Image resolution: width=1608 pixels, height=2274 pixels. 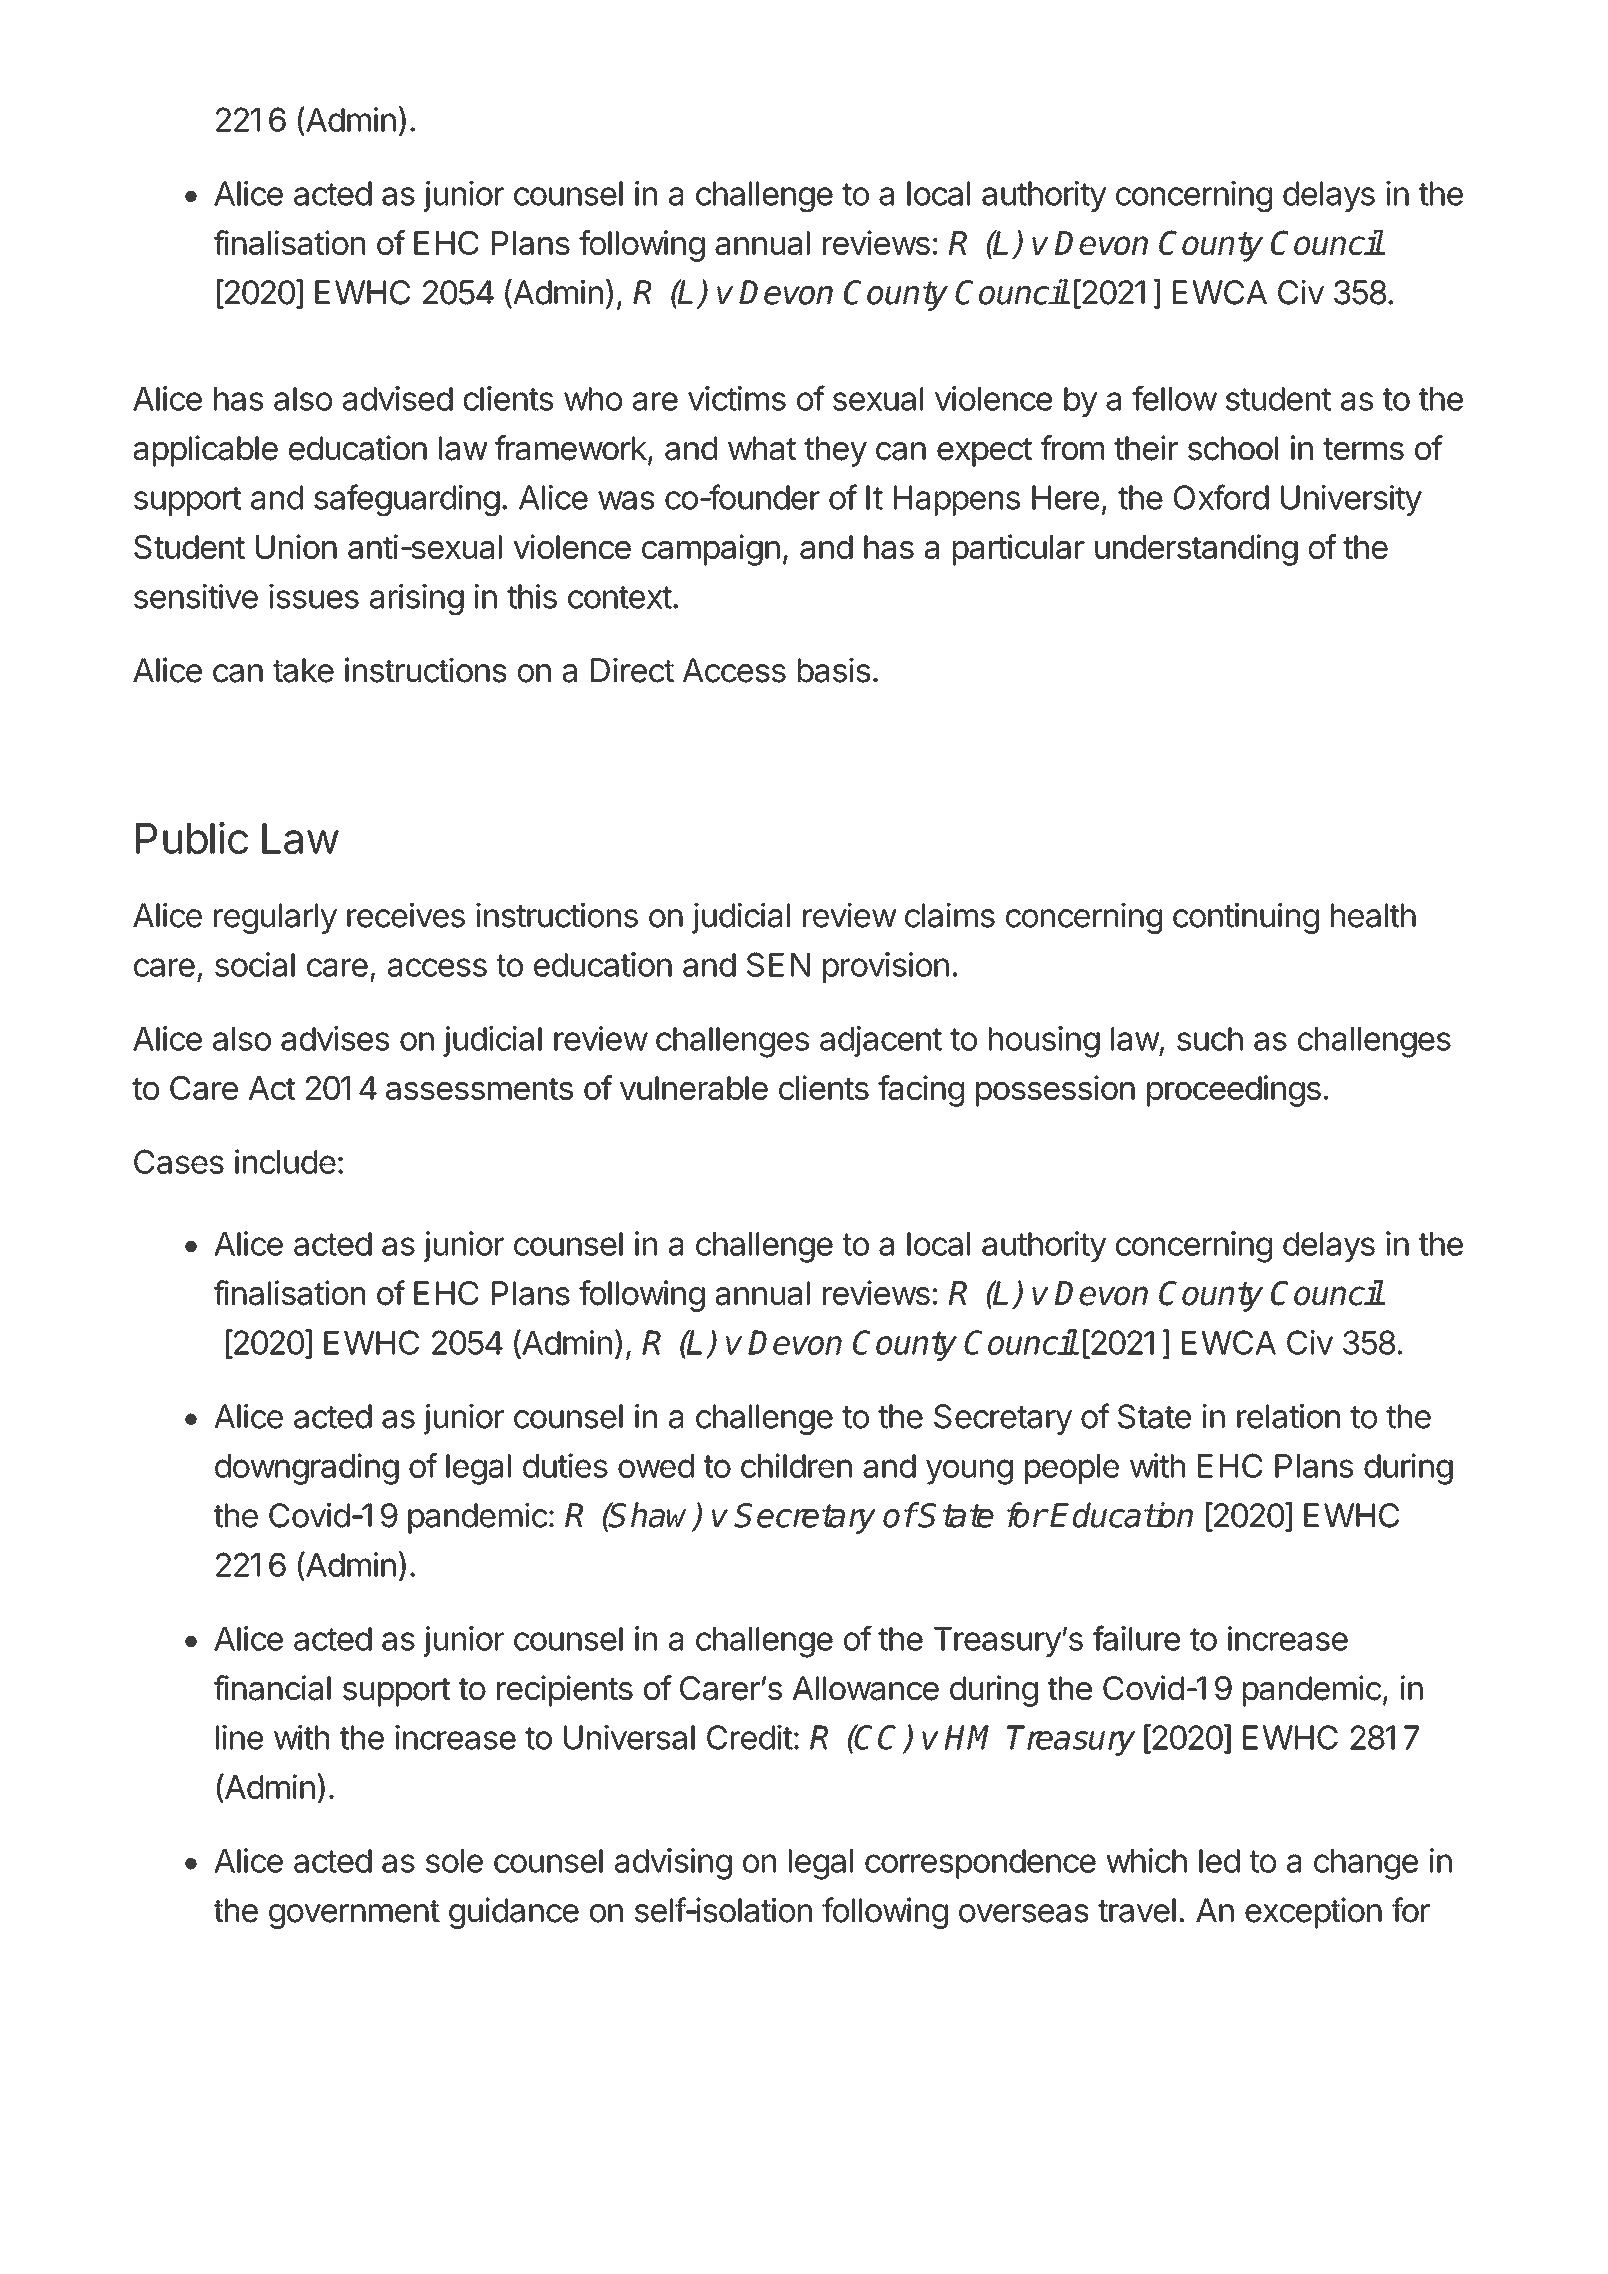 What do you see at coordinates (272, 1688) in the screenshot?
I see `financial` at bounding box center [272, 1688].
